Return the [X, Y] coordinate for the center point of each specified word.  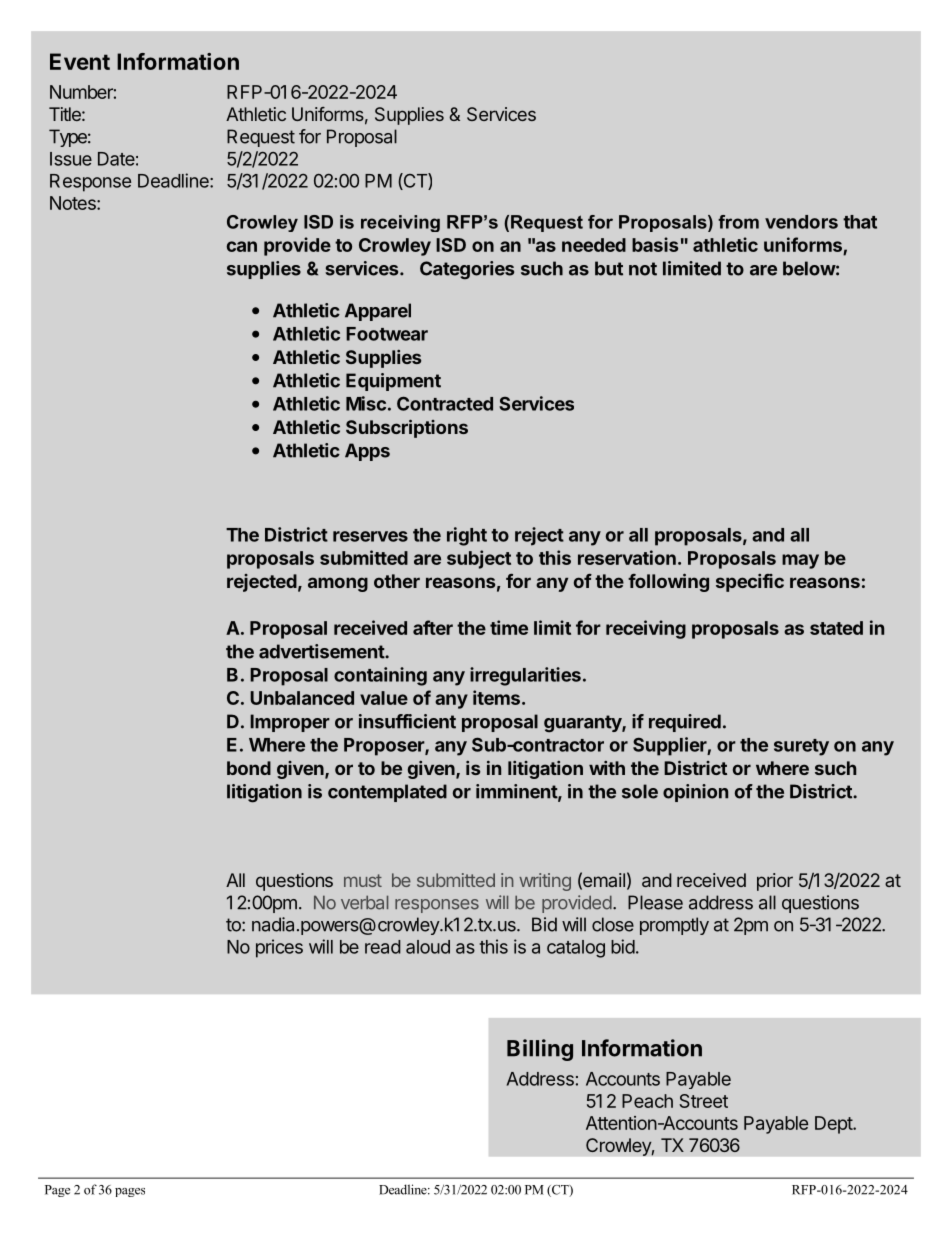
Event [80, 61]
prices [279, 948]
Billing [540, 1050]
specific [750, 583]
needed [594, 245]
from [738, 222]
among [338, 584]
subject [479, 559]
